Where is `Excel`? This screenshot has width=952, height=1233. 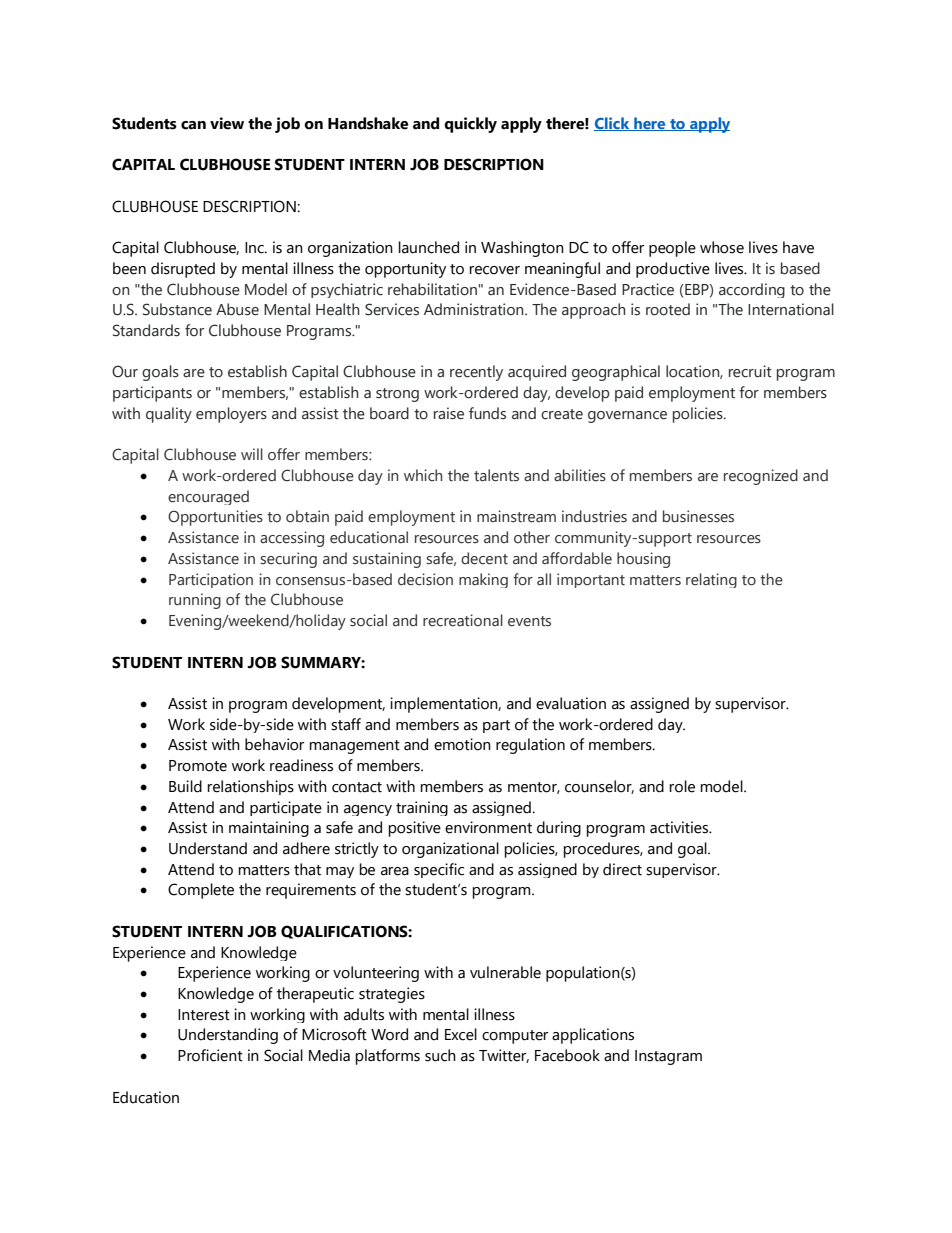
Excel is located at coordinates (461, 1034).
